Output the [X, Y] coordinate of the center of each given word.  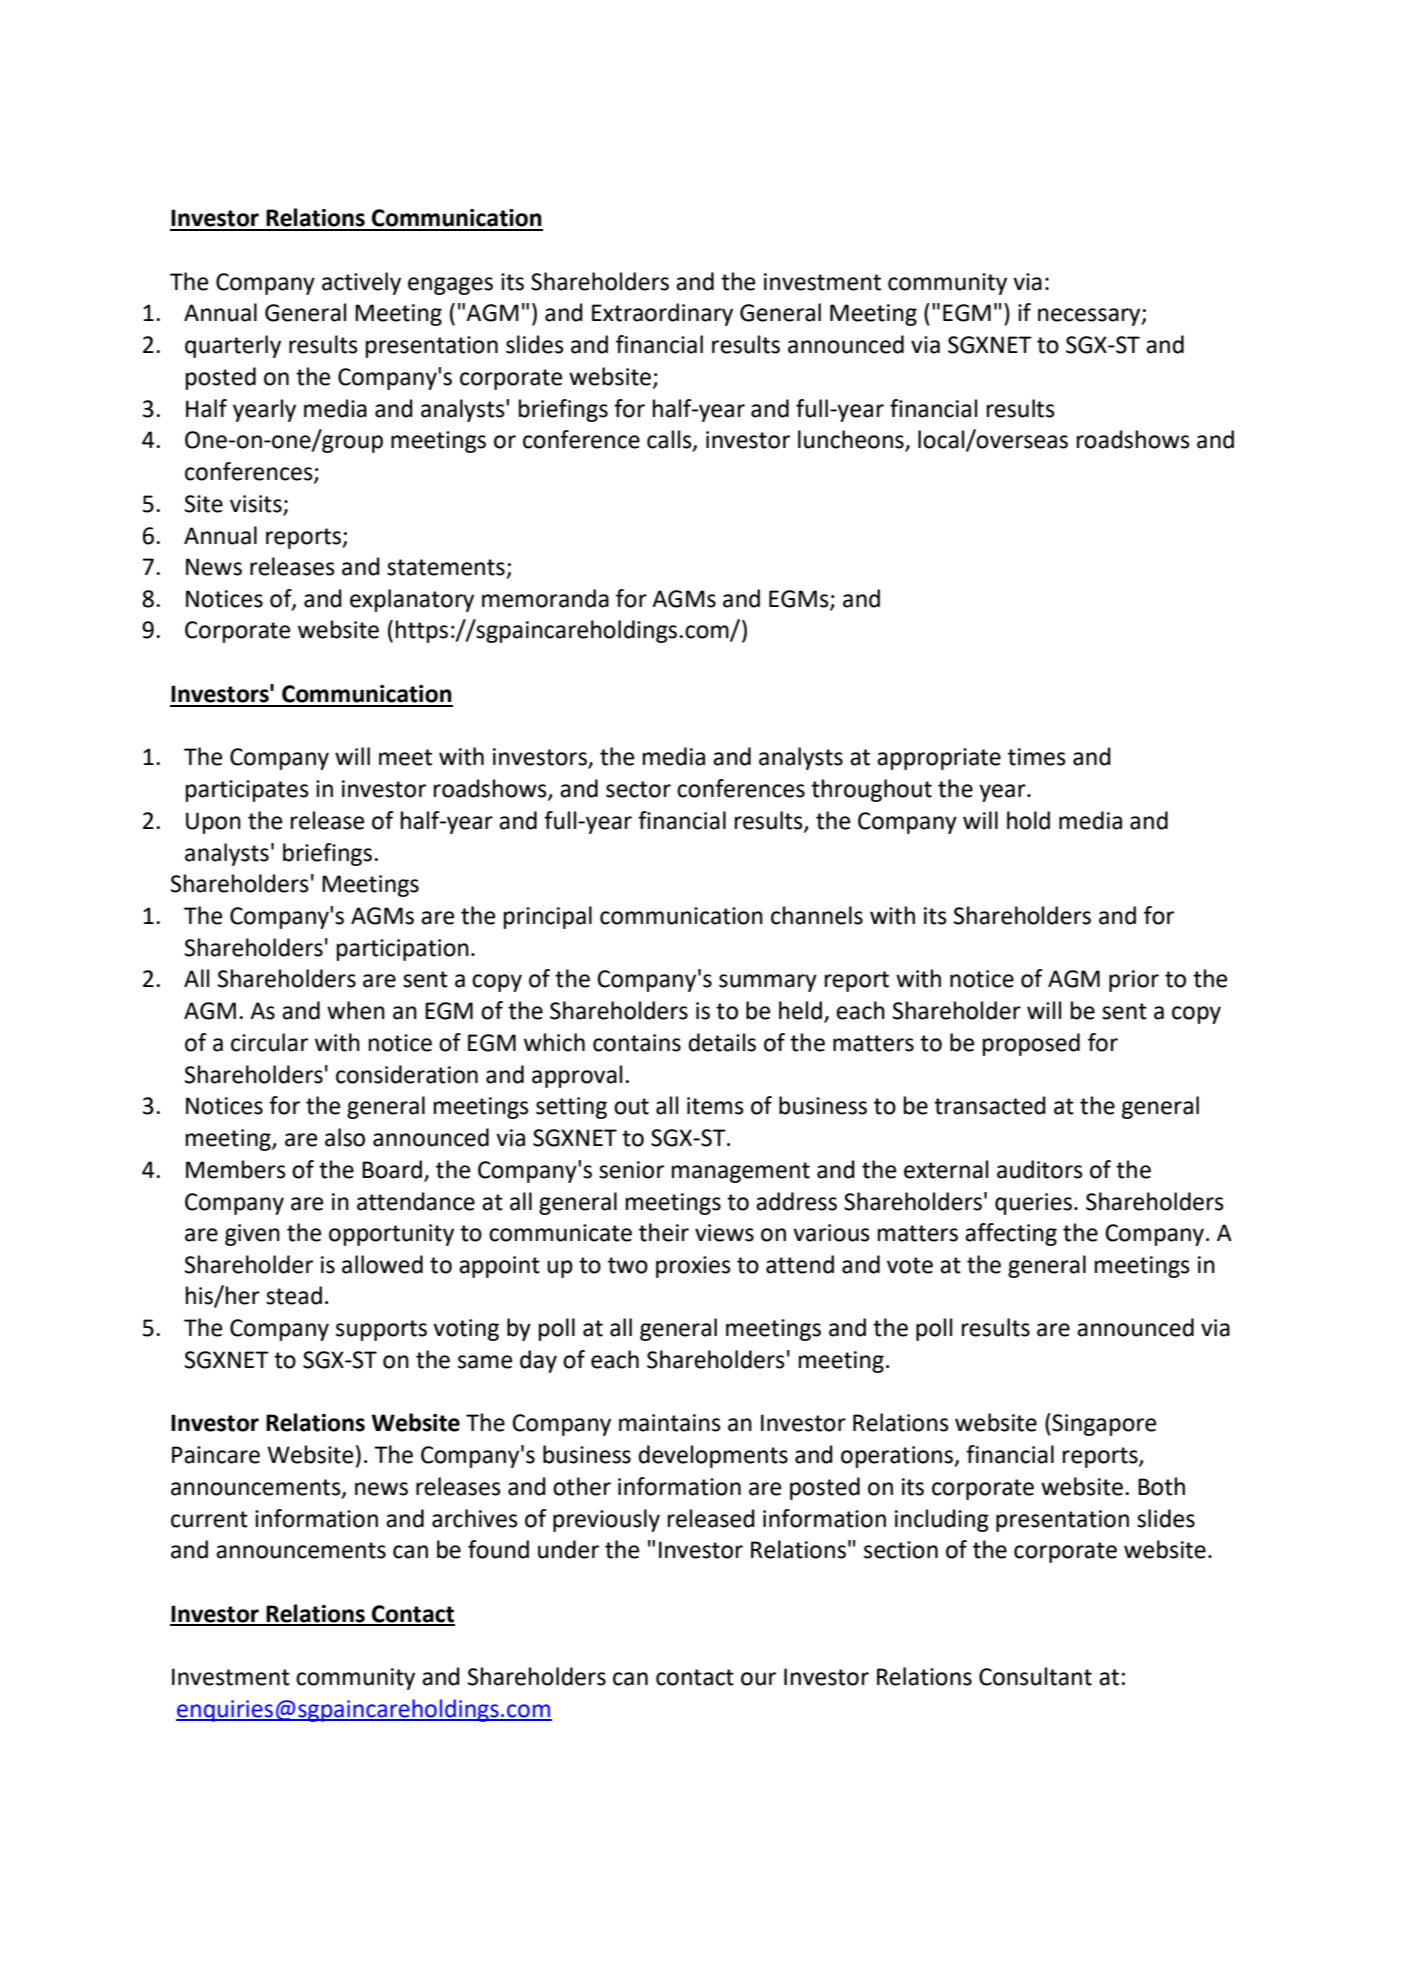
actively [361, 283]
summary [768, 983]
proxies [693, 1267]
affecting [1011, 1234]
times [1037, 757]
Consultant [1035, 1676]
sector [638, 789]
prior [1134, 981]
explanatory [412, 600]
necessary [1090, 317]
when [356, 1010]
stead [294, 1295]
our [758, 1679]
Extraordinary [662, 314]
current [209, 1519]
